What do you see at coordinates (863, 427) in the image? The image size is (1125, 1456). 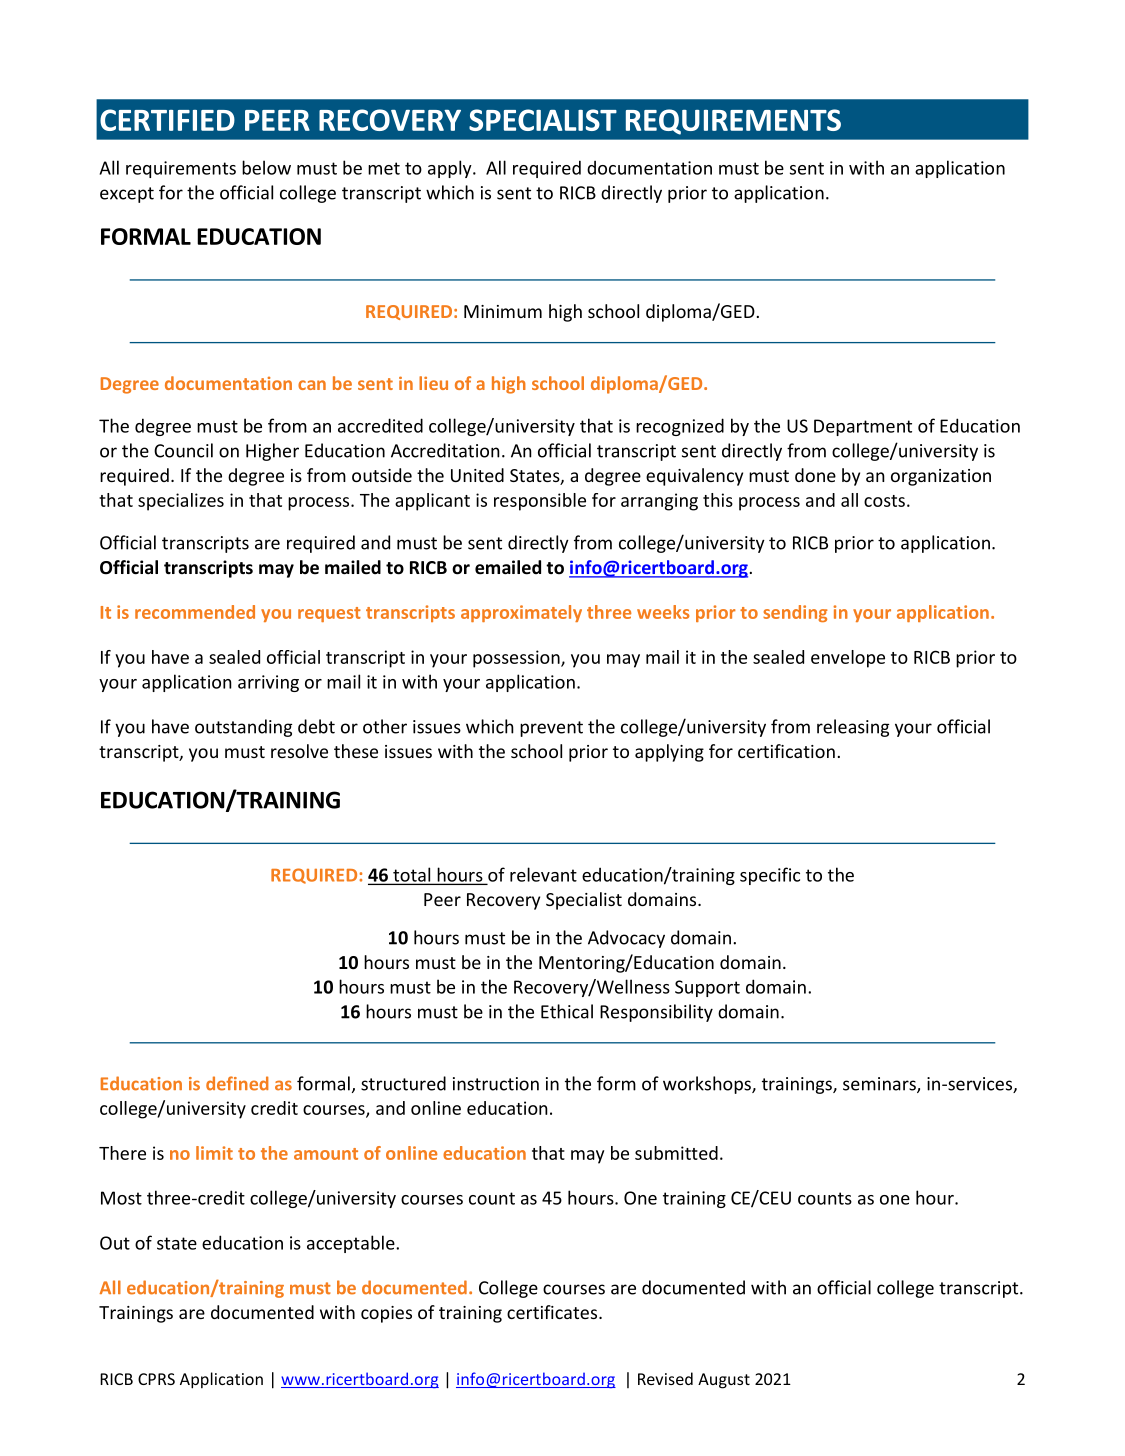 I see `Department` at bounding box center [863, 427].
